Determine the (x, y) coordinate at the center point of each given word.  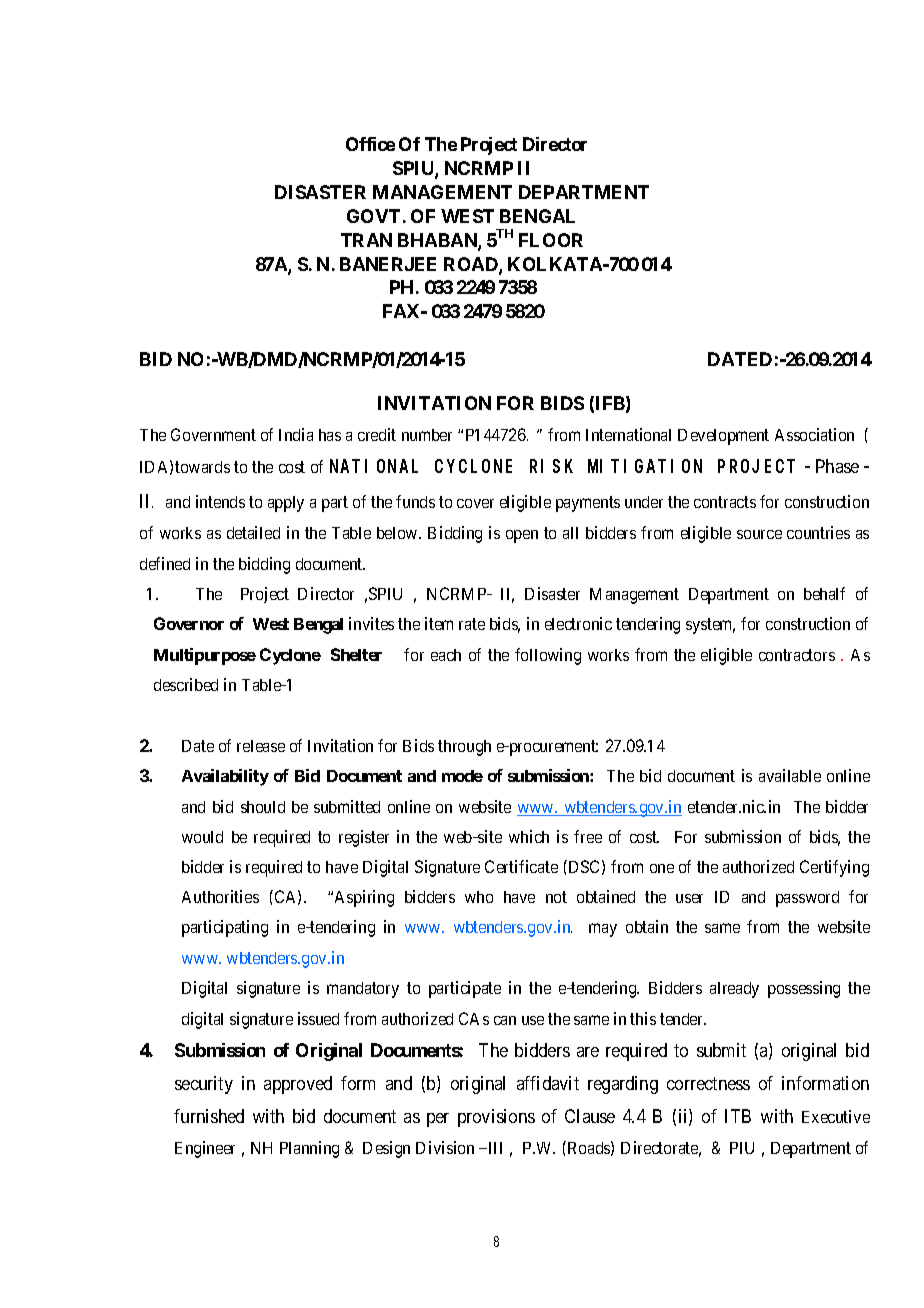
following (548, 656)
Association (814, 434)
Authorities (220, 896)
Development (723, 437)
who (479, 897)
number (427, 435)
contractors (797, 655)
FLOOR (551, 240)
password (807, 899)
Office (370, 144)
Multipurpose (205, 656)
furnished (209, 1116)
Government (213, 434)
